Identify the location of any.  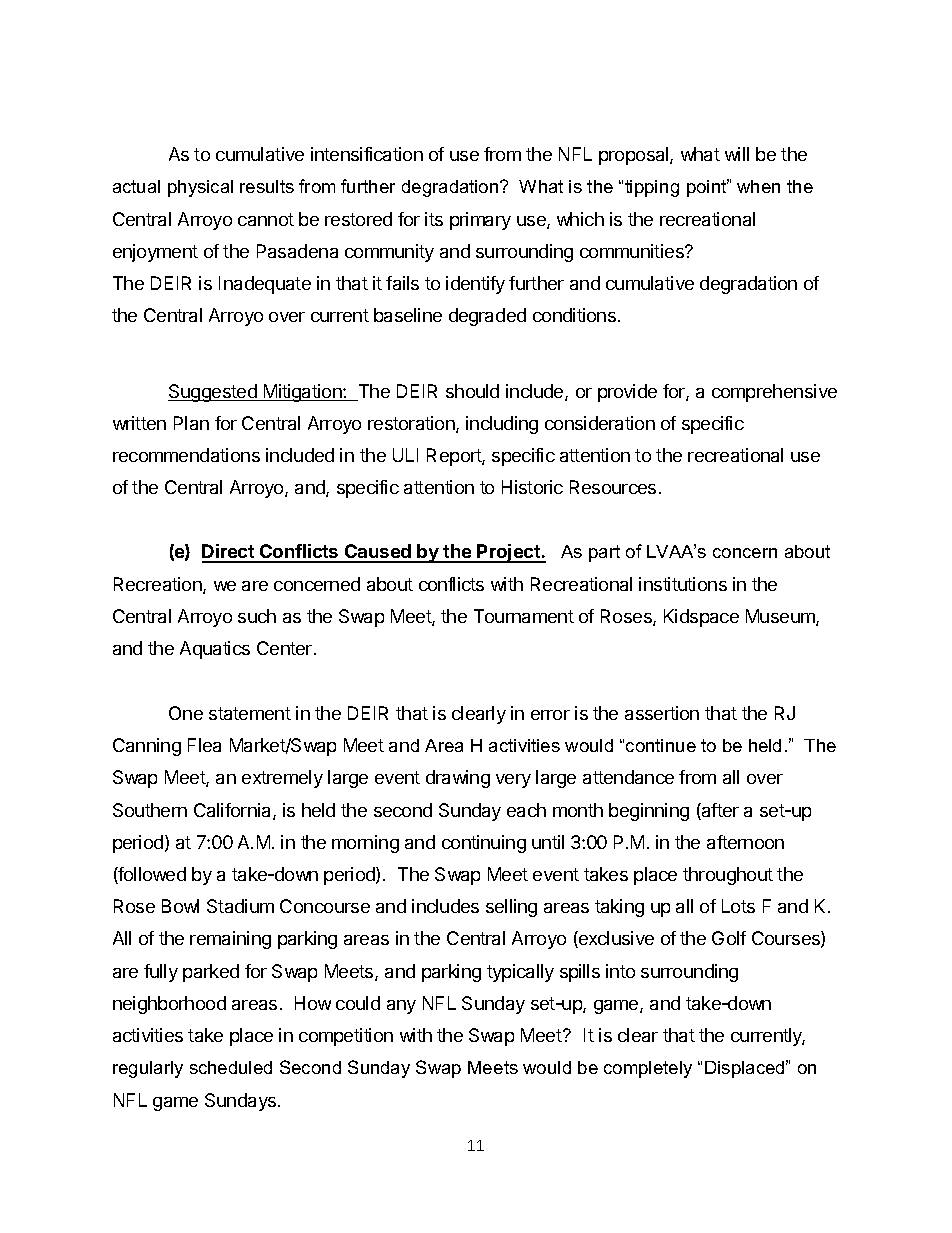
(401, 1007).
